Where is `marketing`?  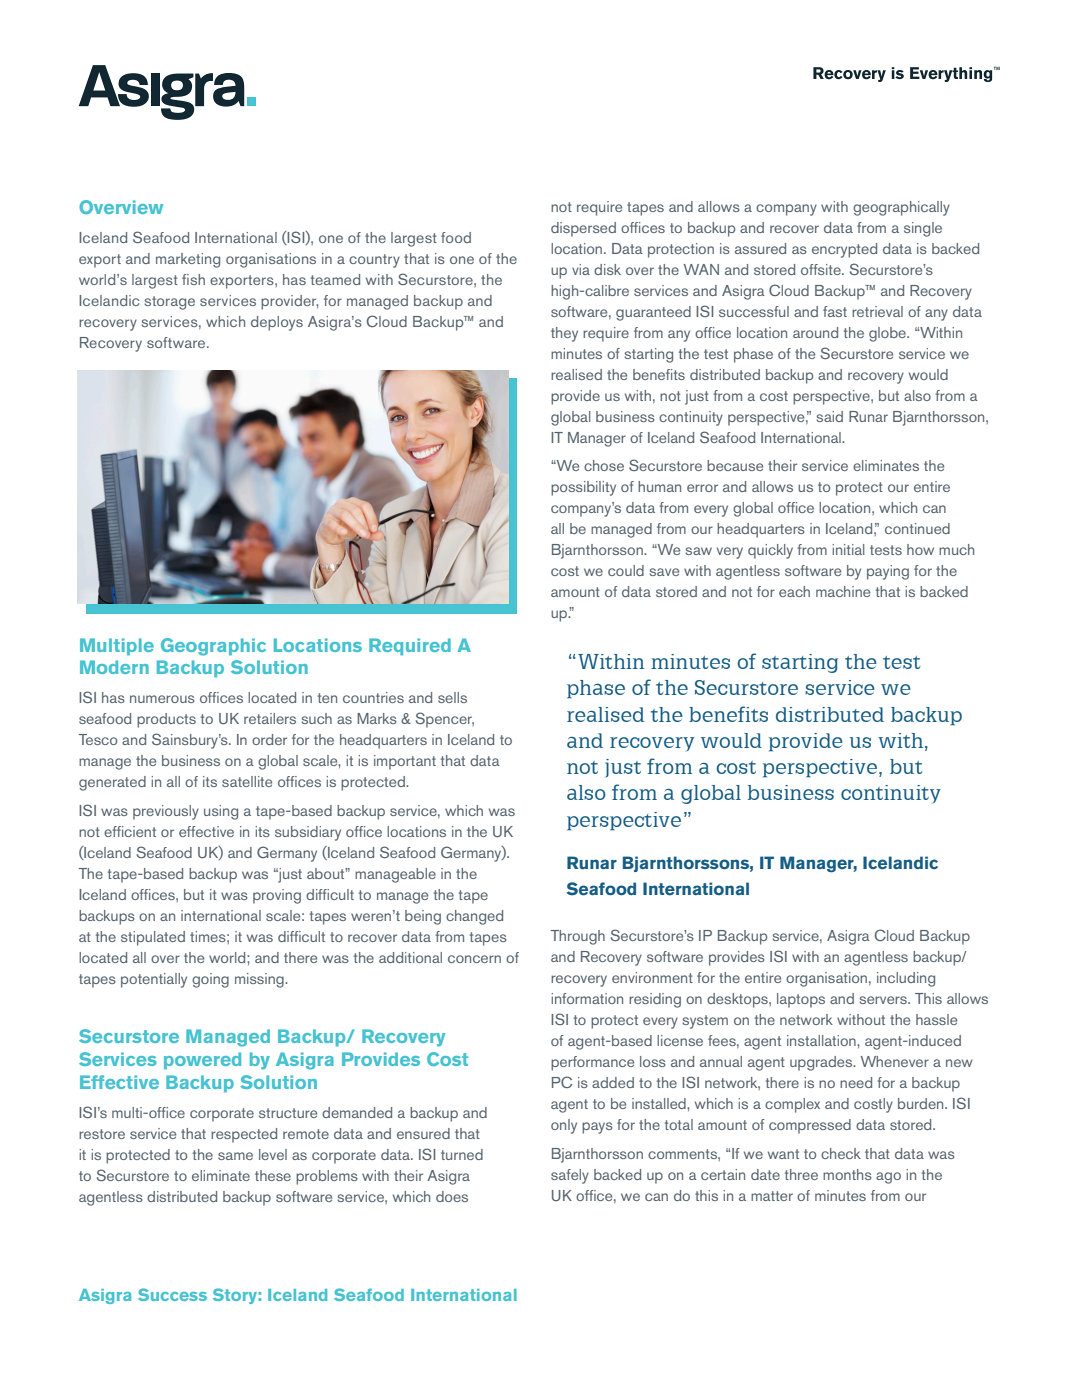 marketing is located at coordinates (188, 260).
